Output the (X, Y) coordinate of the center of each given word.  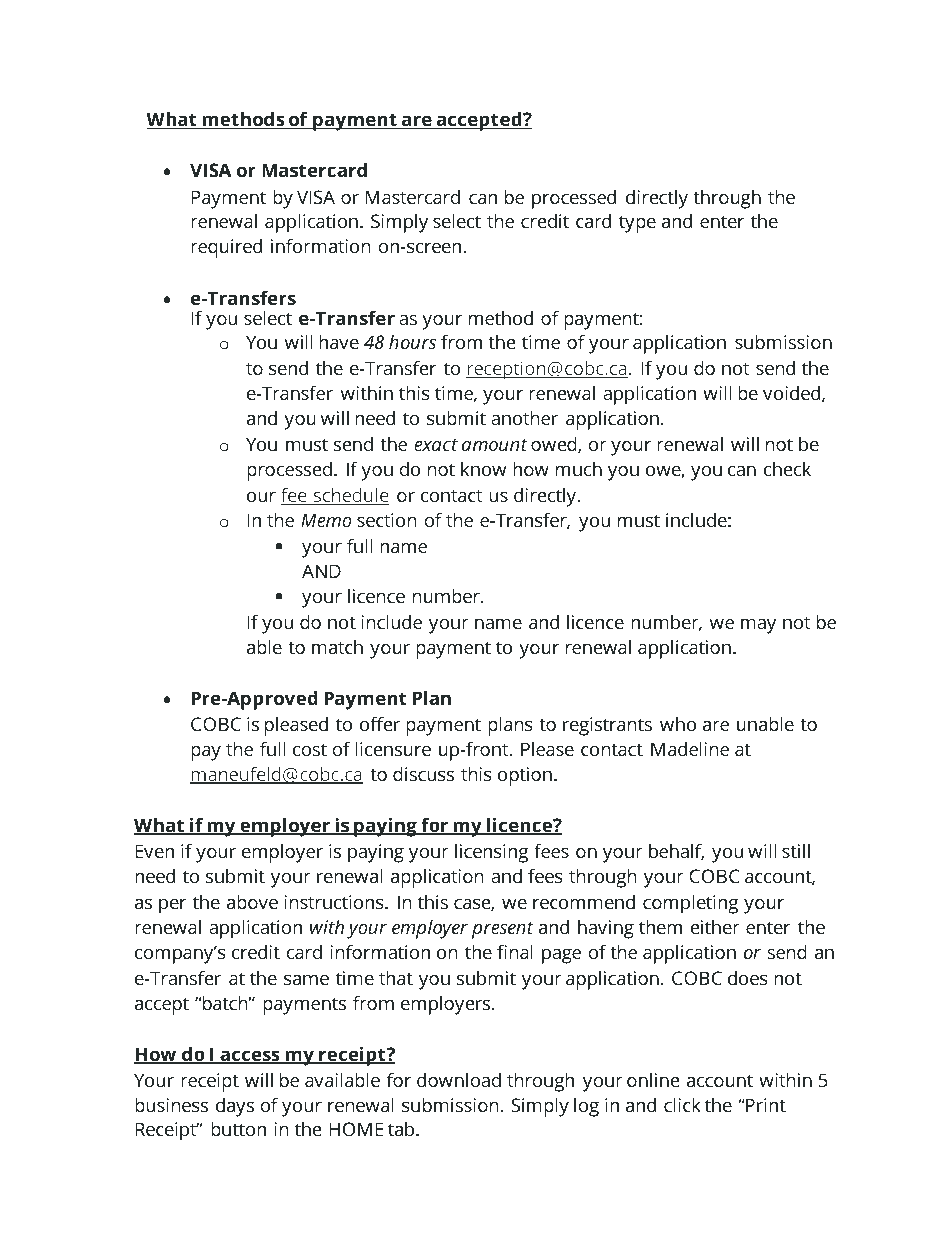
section (386, 520)
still (796, 851)
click (682, 1105)
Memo (326, 520)
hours (412, 342)
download (459, 1080)
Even (155, 851)
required (226, 248)
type (637, 224)
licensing (491, 853)
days (235, 1107)
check (787, 469)
